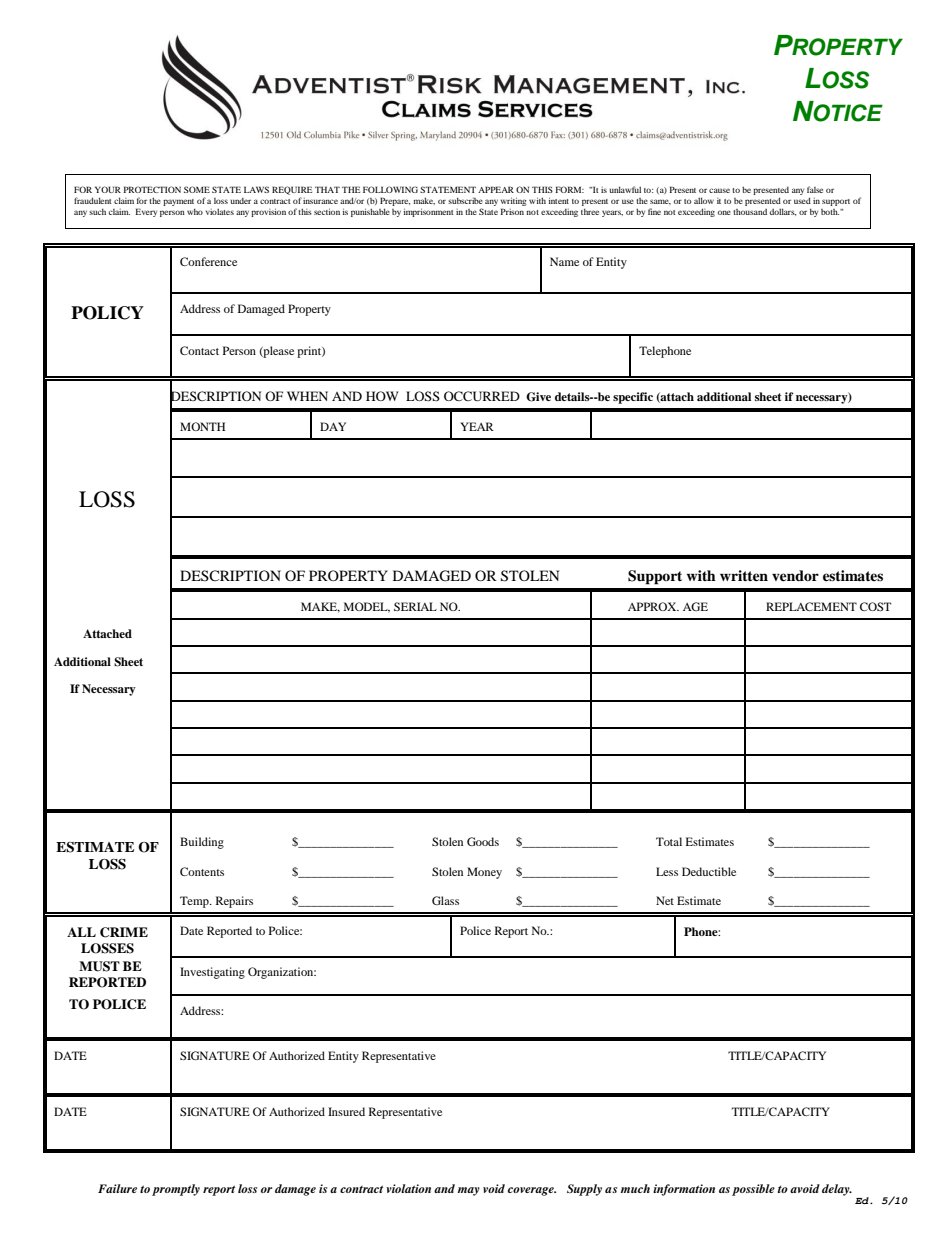 The width and height of the page is (952, 1233). I want to click on possible, so click(753, 1190).
